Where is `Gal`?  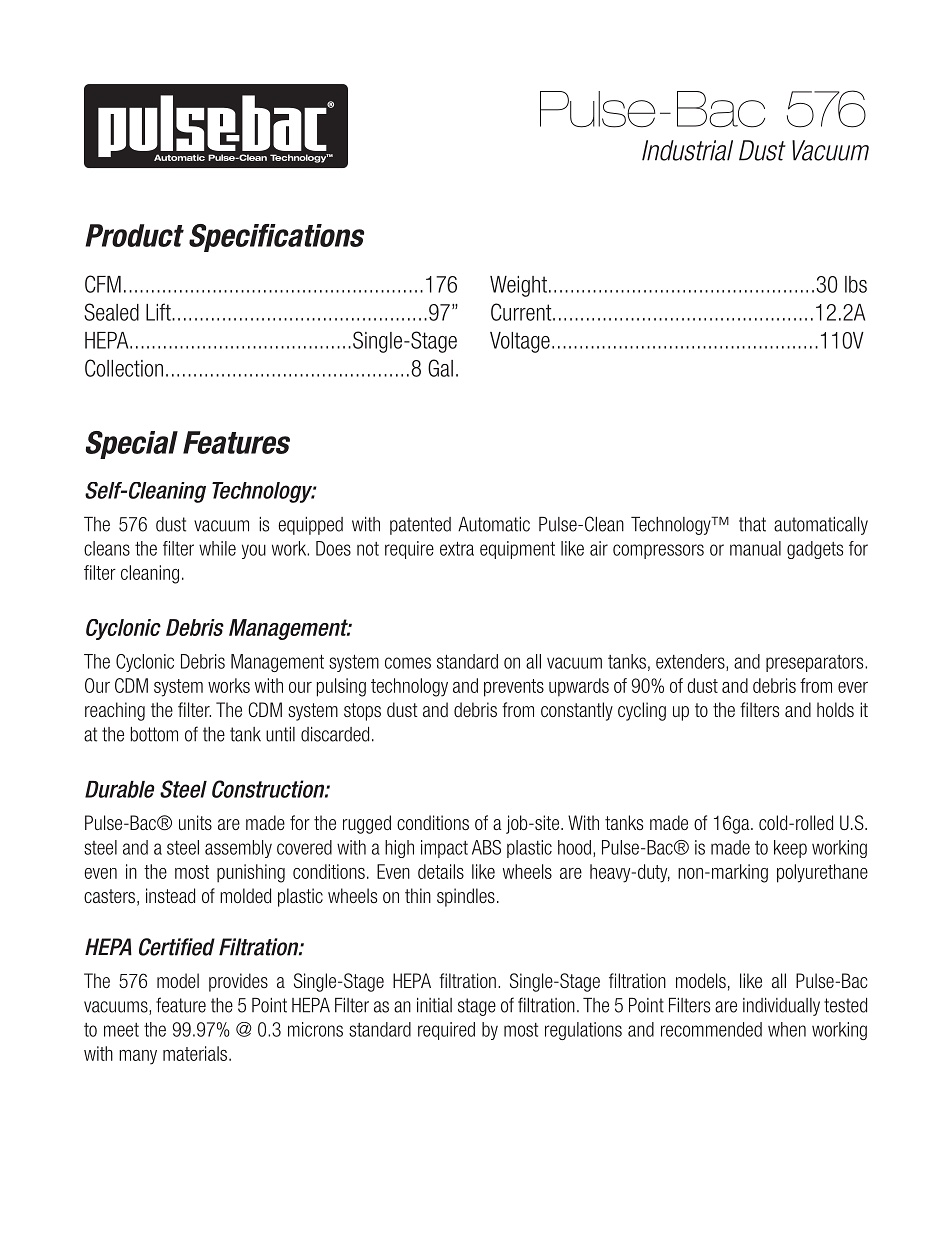 Gal is located at coordinates (440, 368).
